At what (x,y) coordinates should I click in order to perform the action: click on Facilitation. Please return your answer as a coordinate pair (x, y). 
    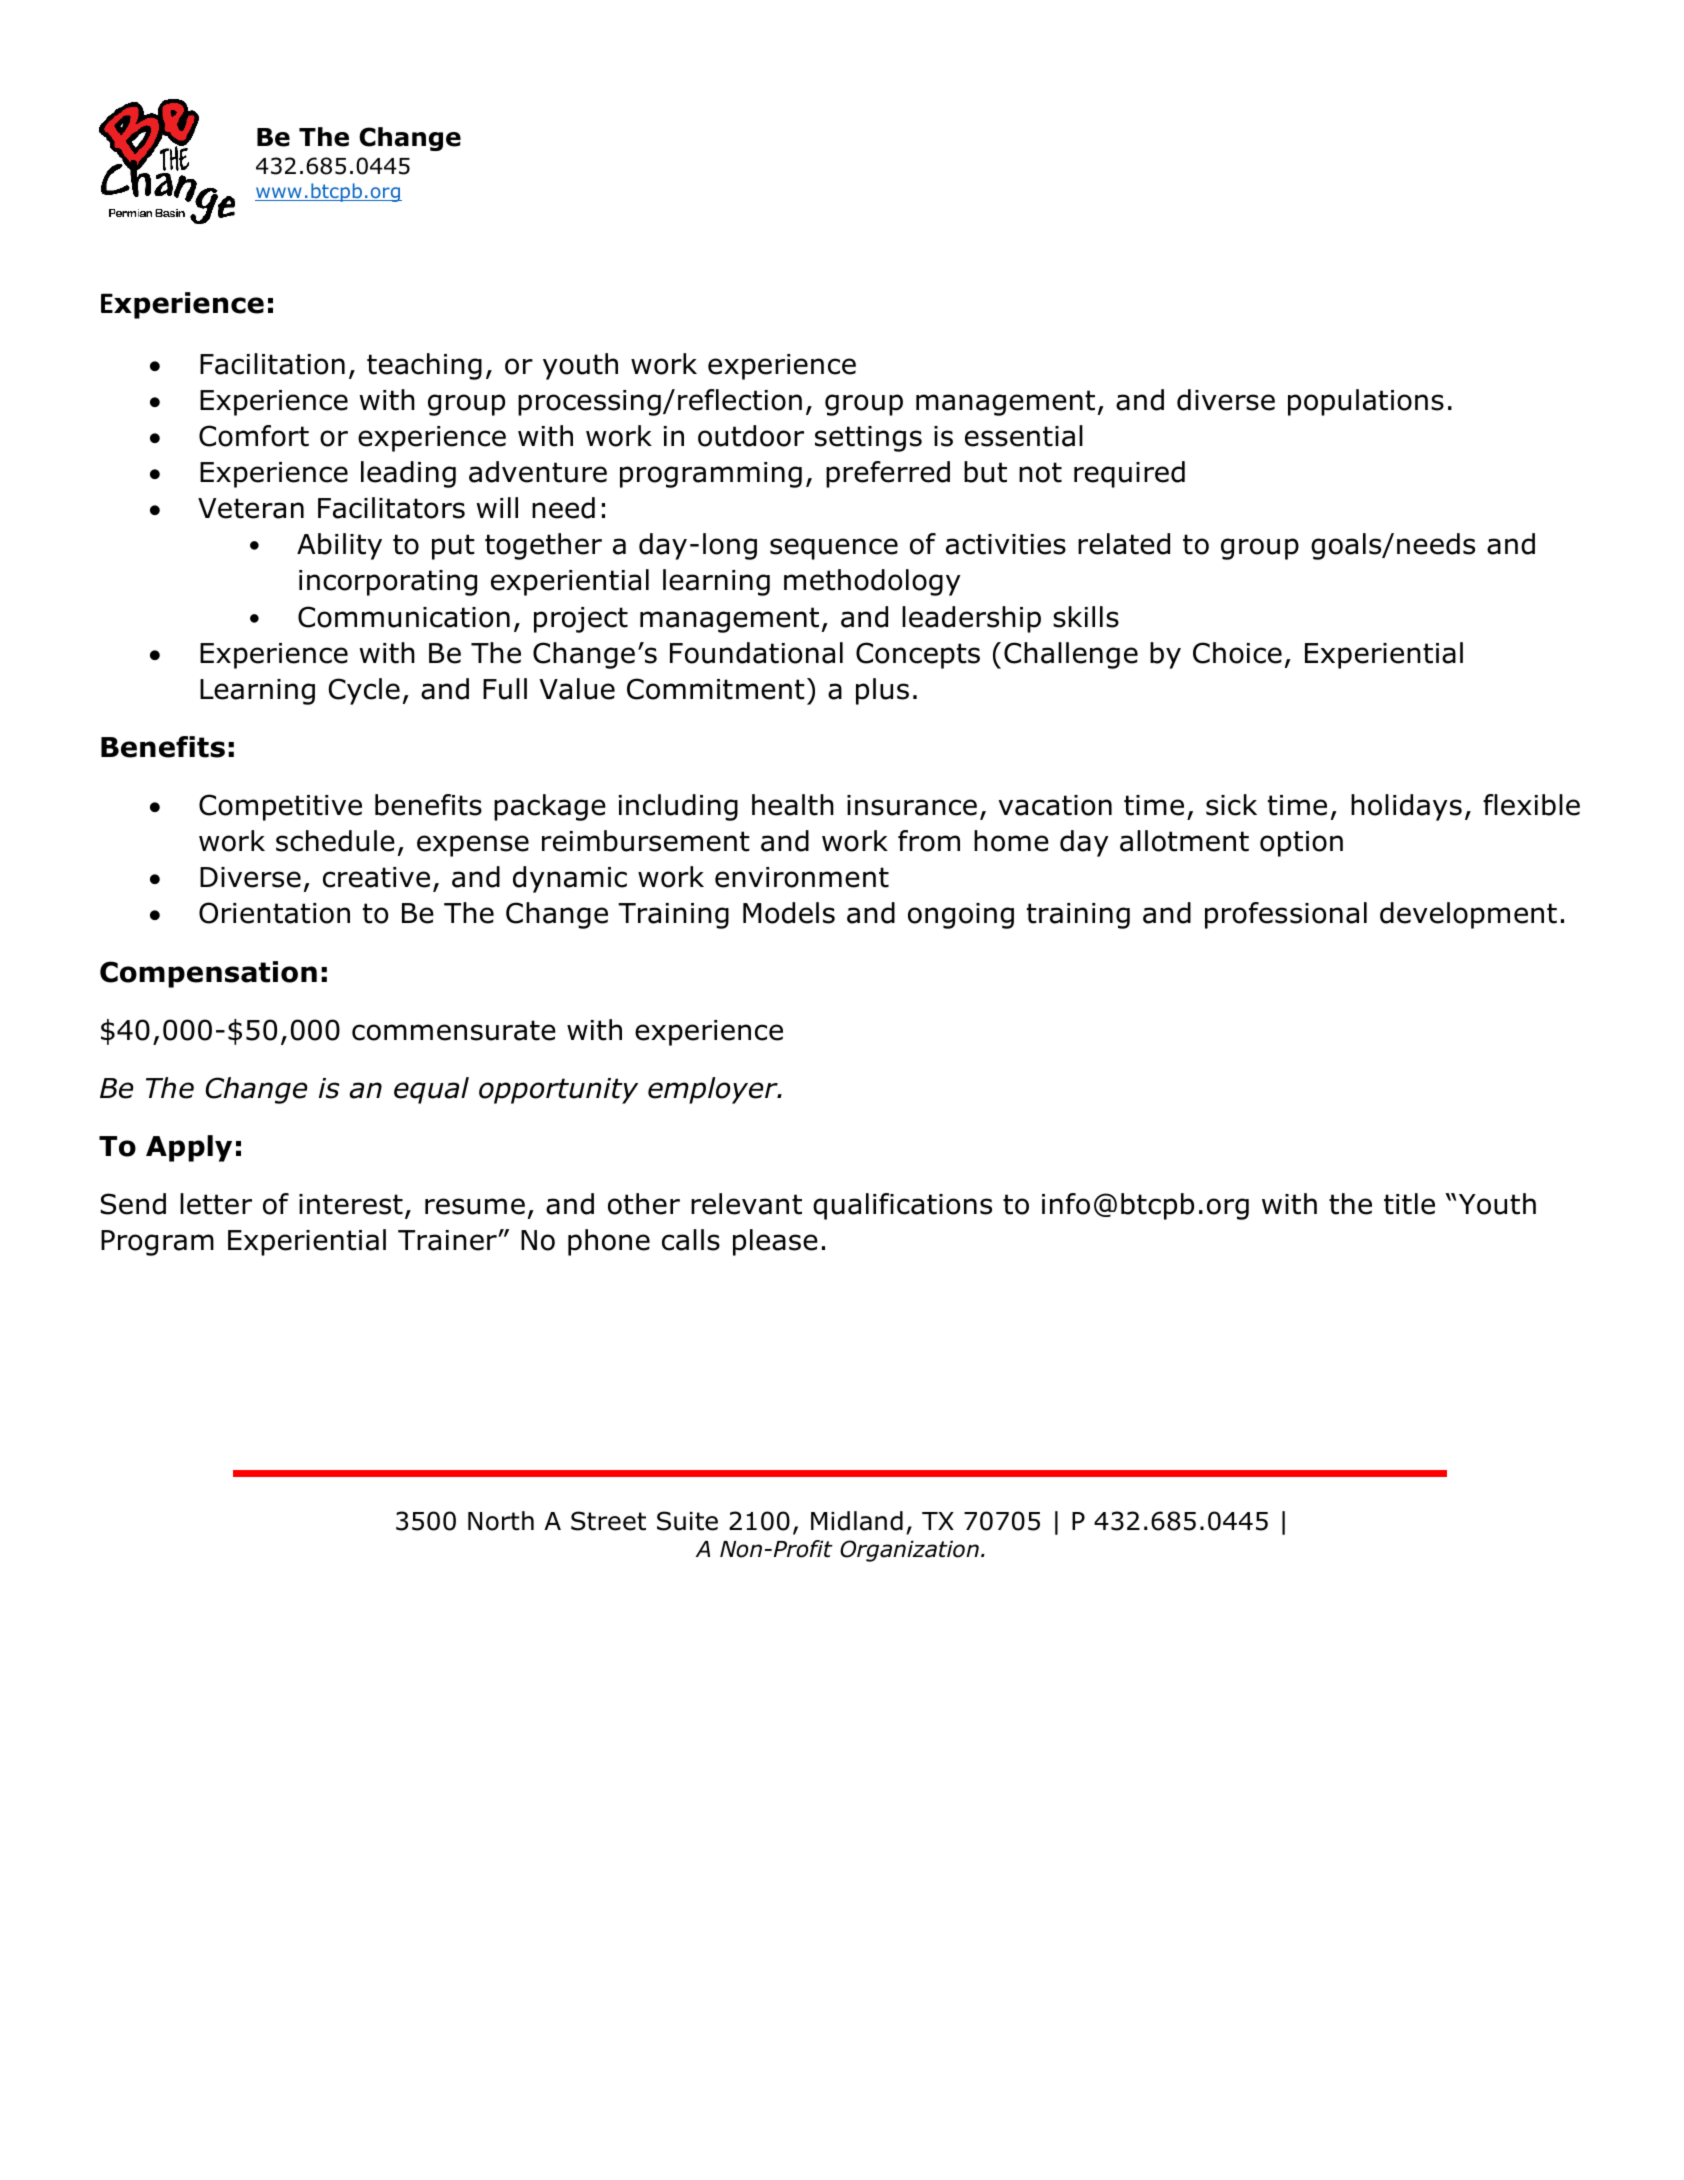
    Looking at the image, I should click on (272, 364).
